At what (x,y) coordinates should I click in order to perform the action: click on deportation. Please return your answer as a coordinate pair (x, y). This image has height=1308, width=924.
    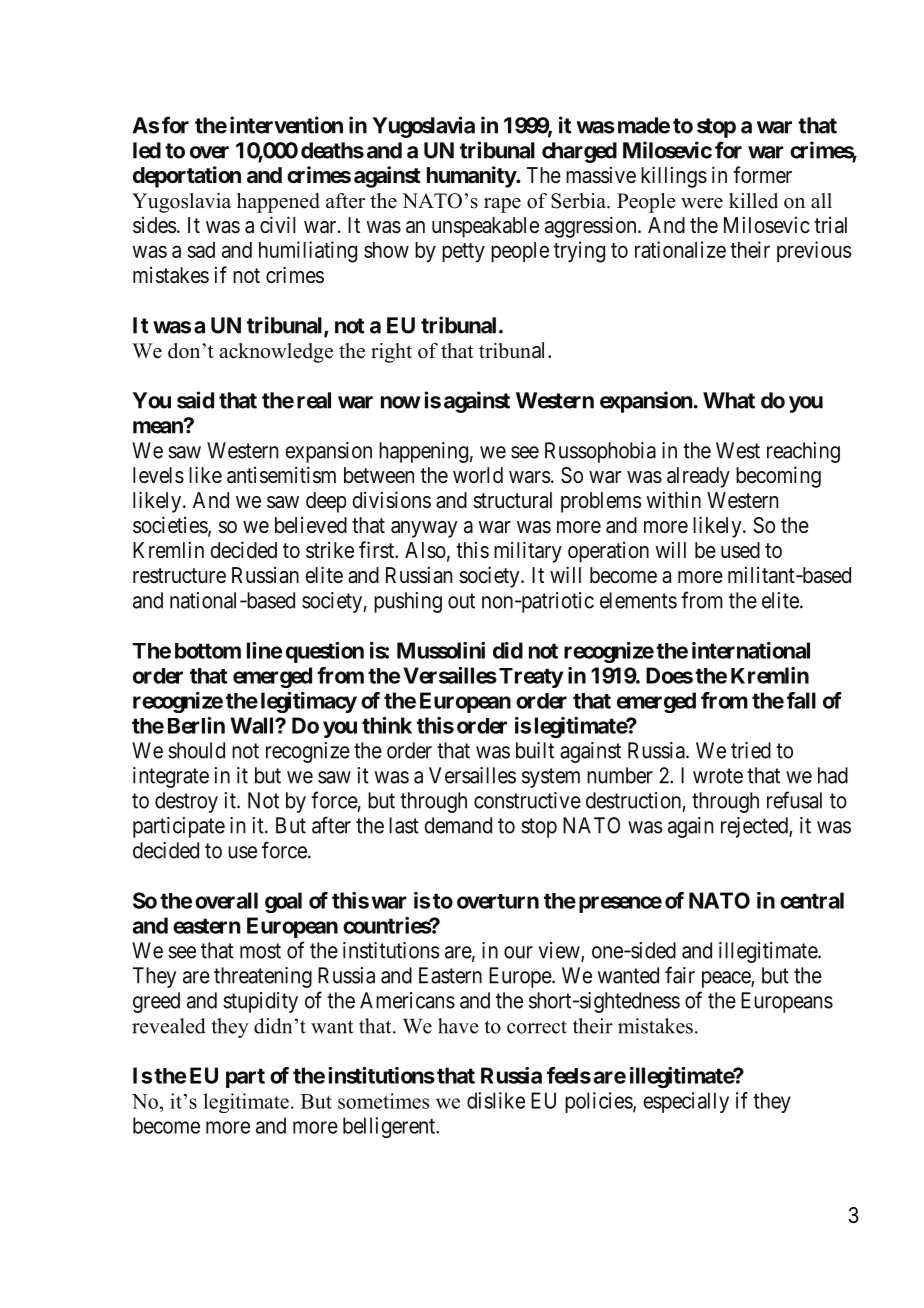
    Looking at the image, I should click on (187, 177).
